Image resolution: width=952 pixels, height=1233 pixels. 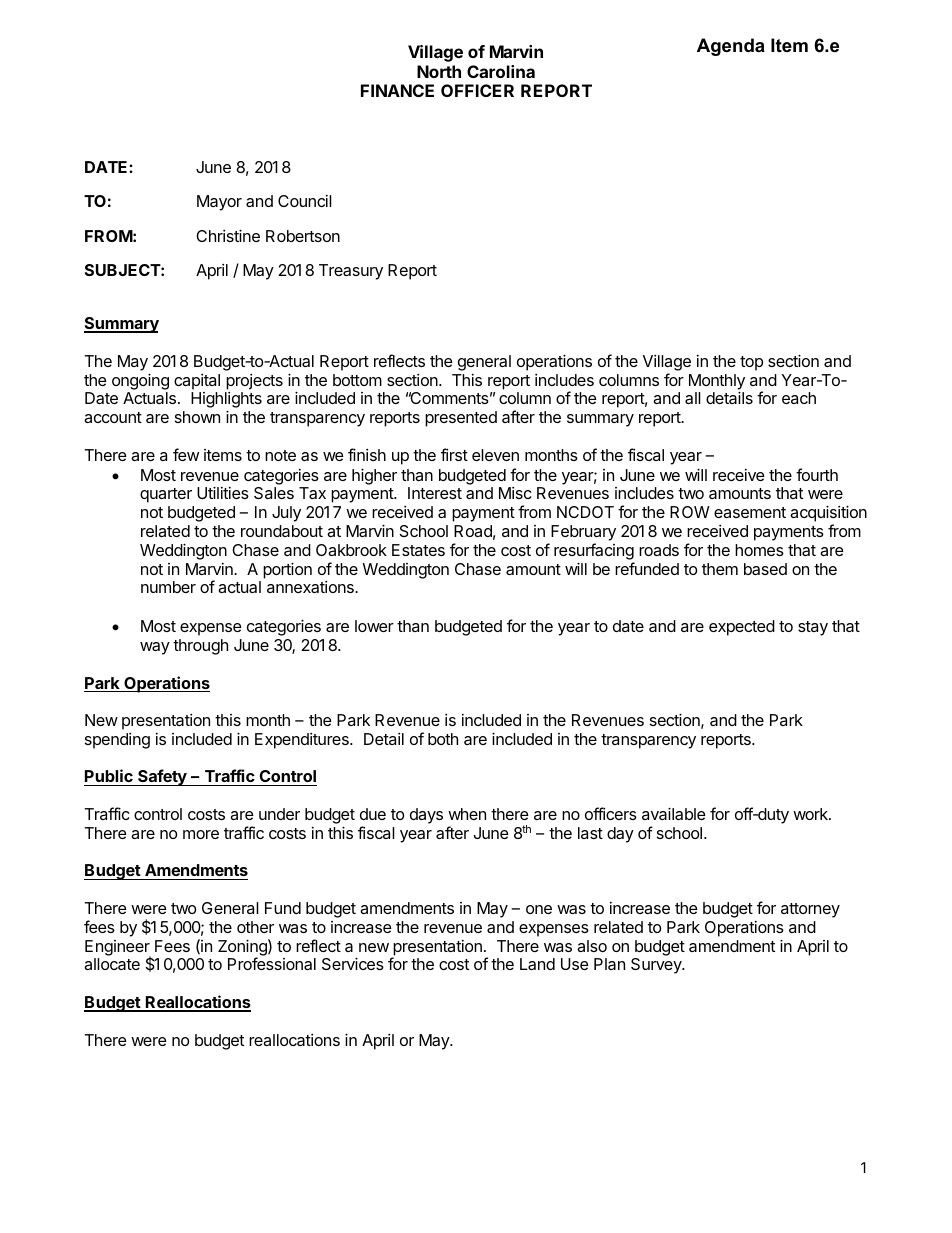 I want to click on expected, so click(x=742, y=628).
